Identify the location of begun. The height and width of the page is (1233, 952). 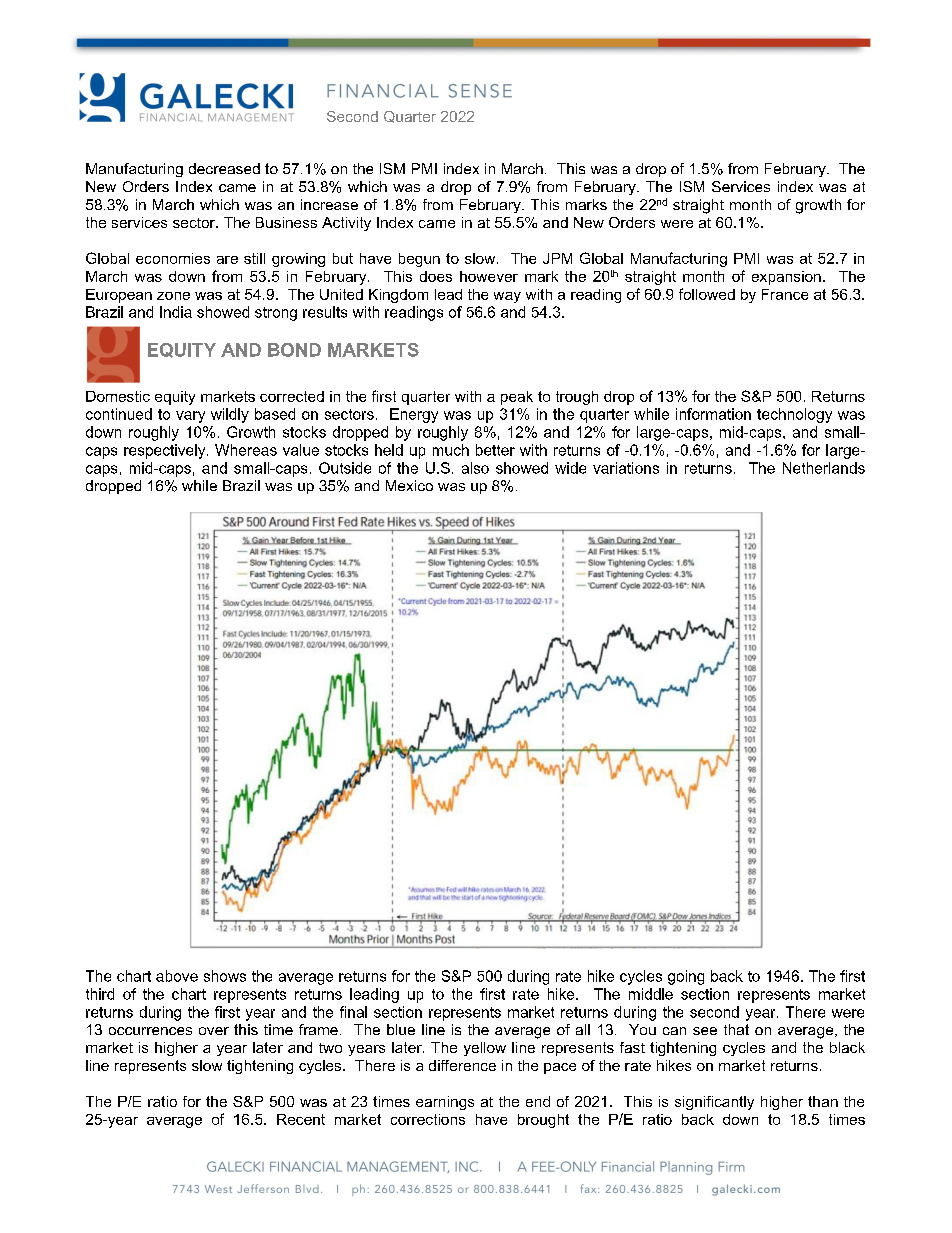
(419, 260).
